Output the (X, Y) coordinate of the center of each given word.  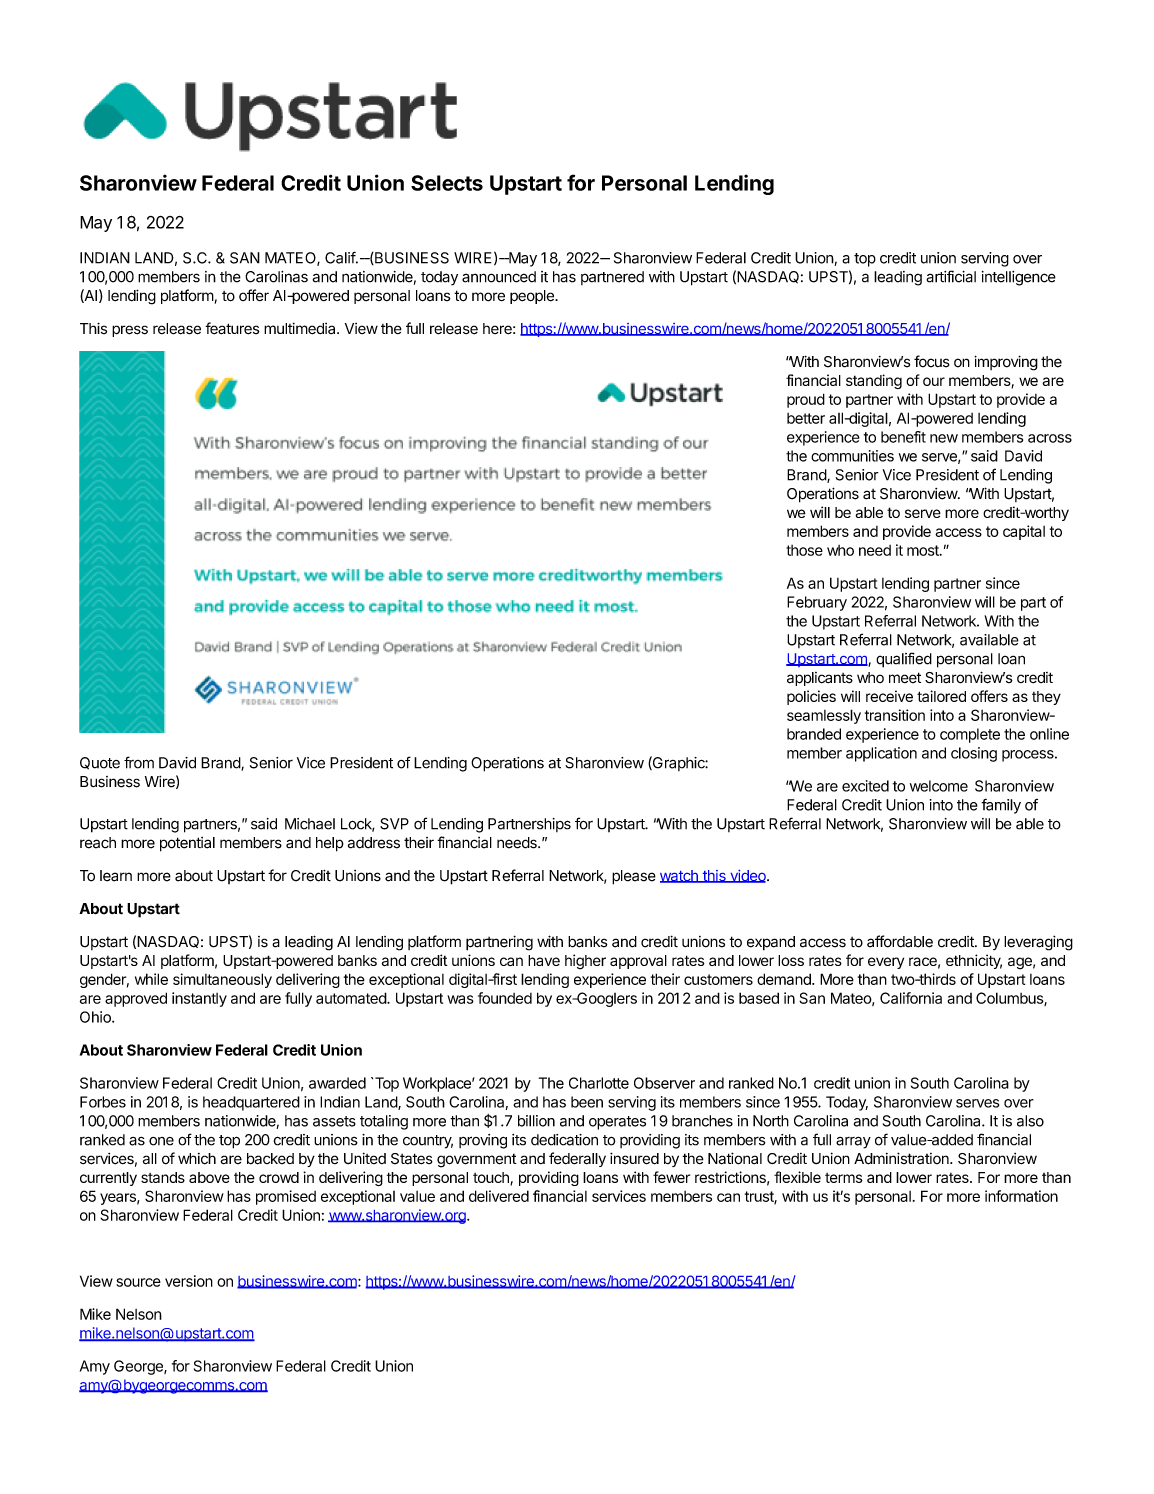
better (806, 418)
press (130, 331)
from (139, 762)
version (189, 1281)
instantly (199, 999)
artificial (951, 276)
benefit (903, 437)
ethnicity (974, 961)
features (232, 328)
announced (499, 277)
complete (970, 735)
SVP (394, 824)
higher (585, 962)
